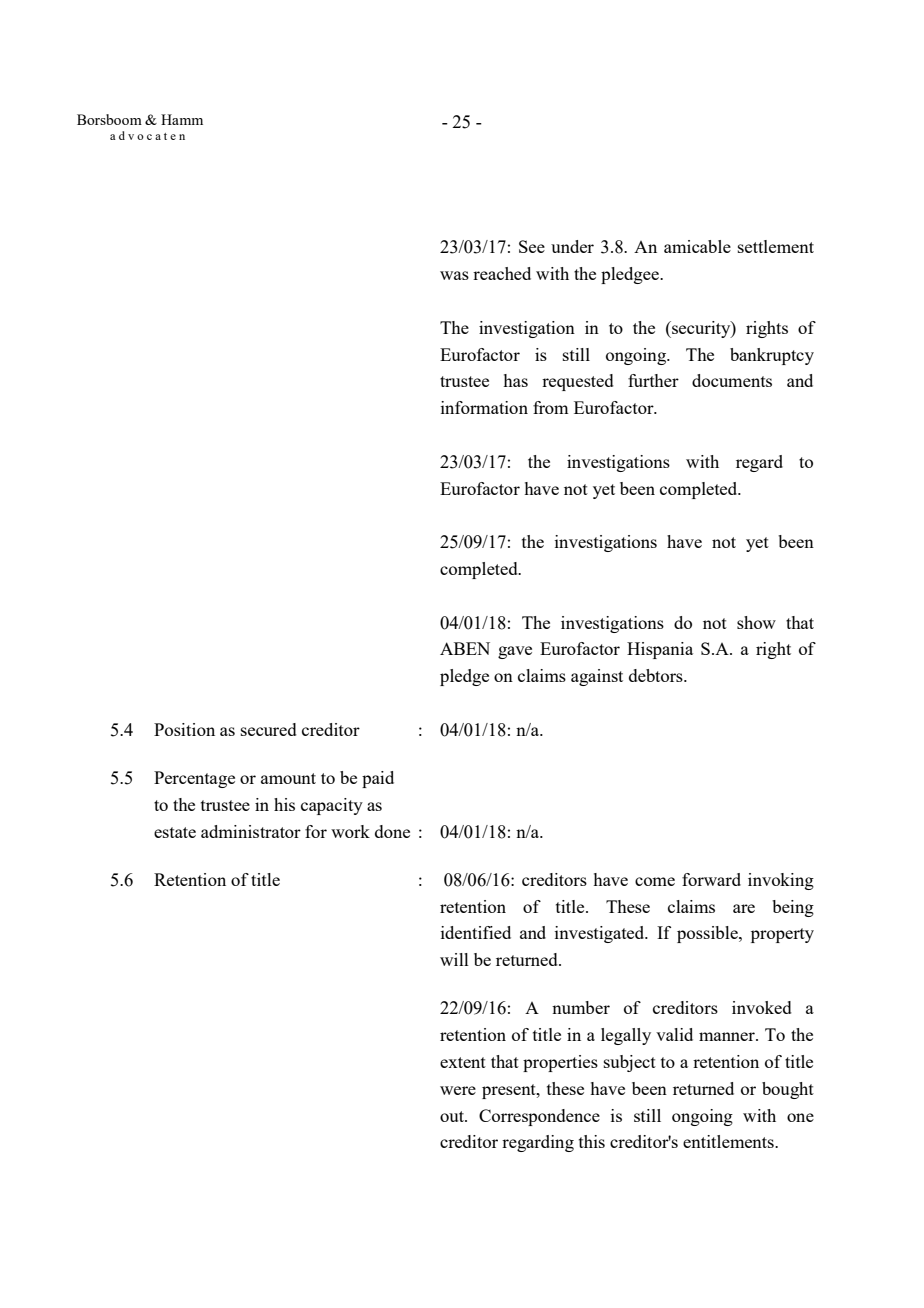 The width and height of the screenshot is (924, 1308). What do you see at coordinates (269, 729) in the screenshot?
I see `secured` at bounding box center [269, 729].
